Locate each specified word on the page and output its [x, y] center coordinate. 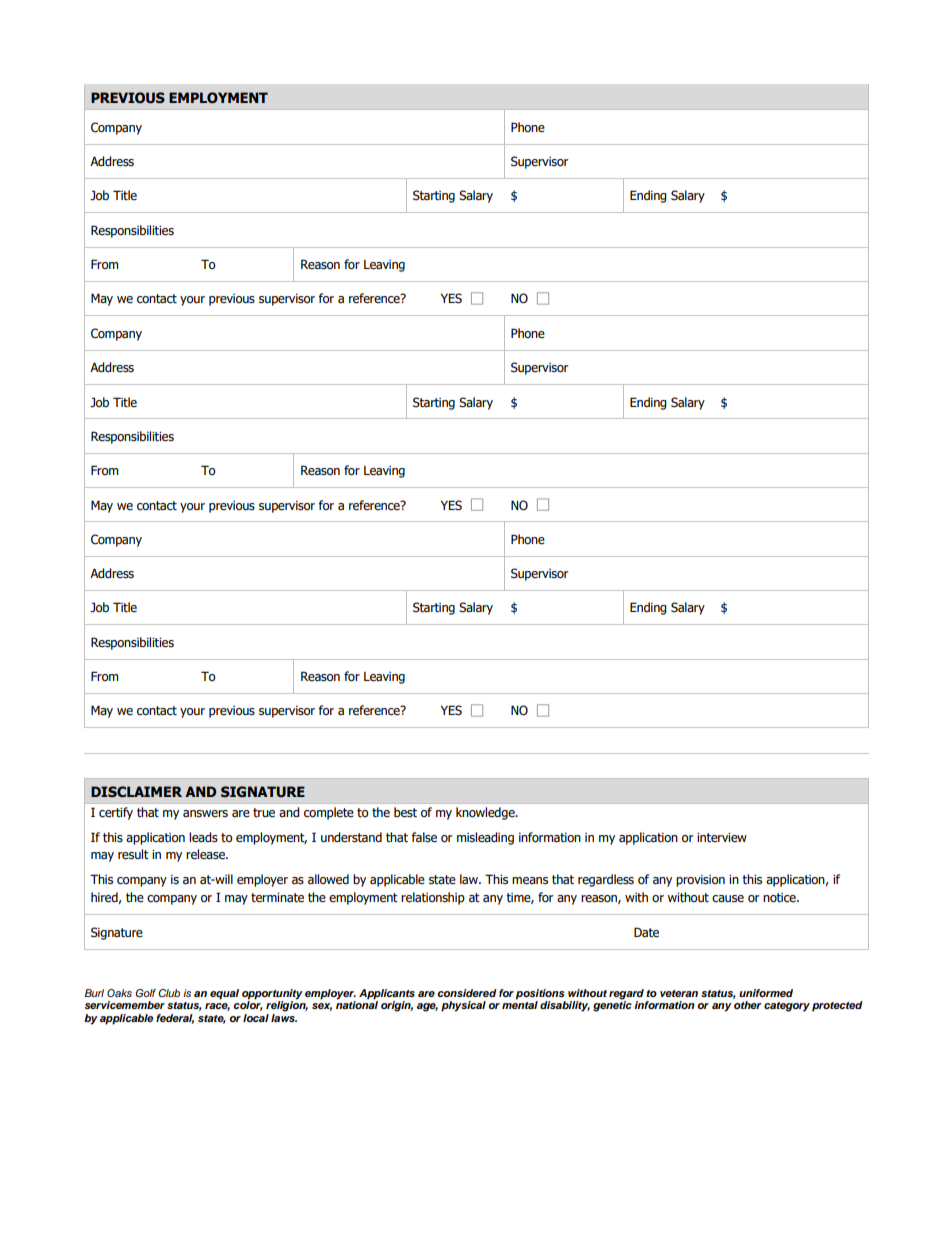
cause [728, 899]
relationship [433, 898]
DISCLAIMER [136, 792]
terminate [277, 898]
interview [722, 838]
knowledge [486, 813]
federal [175, 1019]
